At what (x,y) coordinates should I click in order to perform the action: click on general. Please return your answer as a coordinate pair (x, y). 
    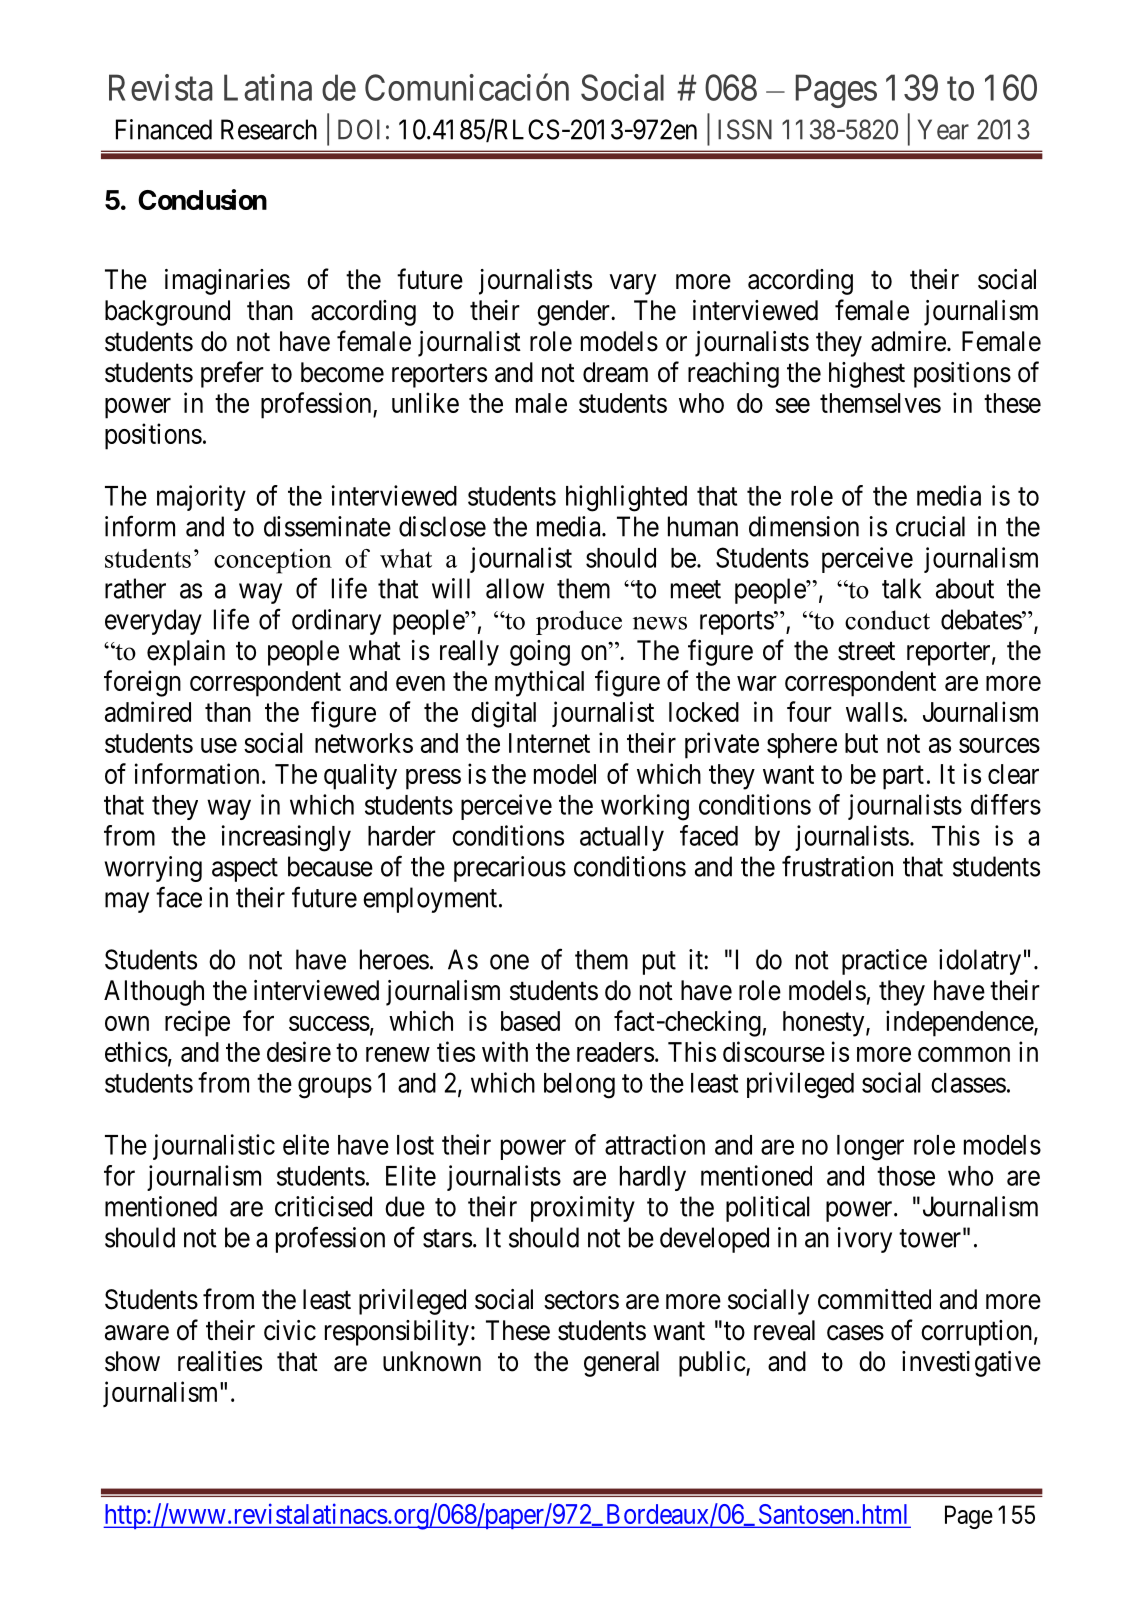
    Looking at the image, I should click on (621, 1364).
